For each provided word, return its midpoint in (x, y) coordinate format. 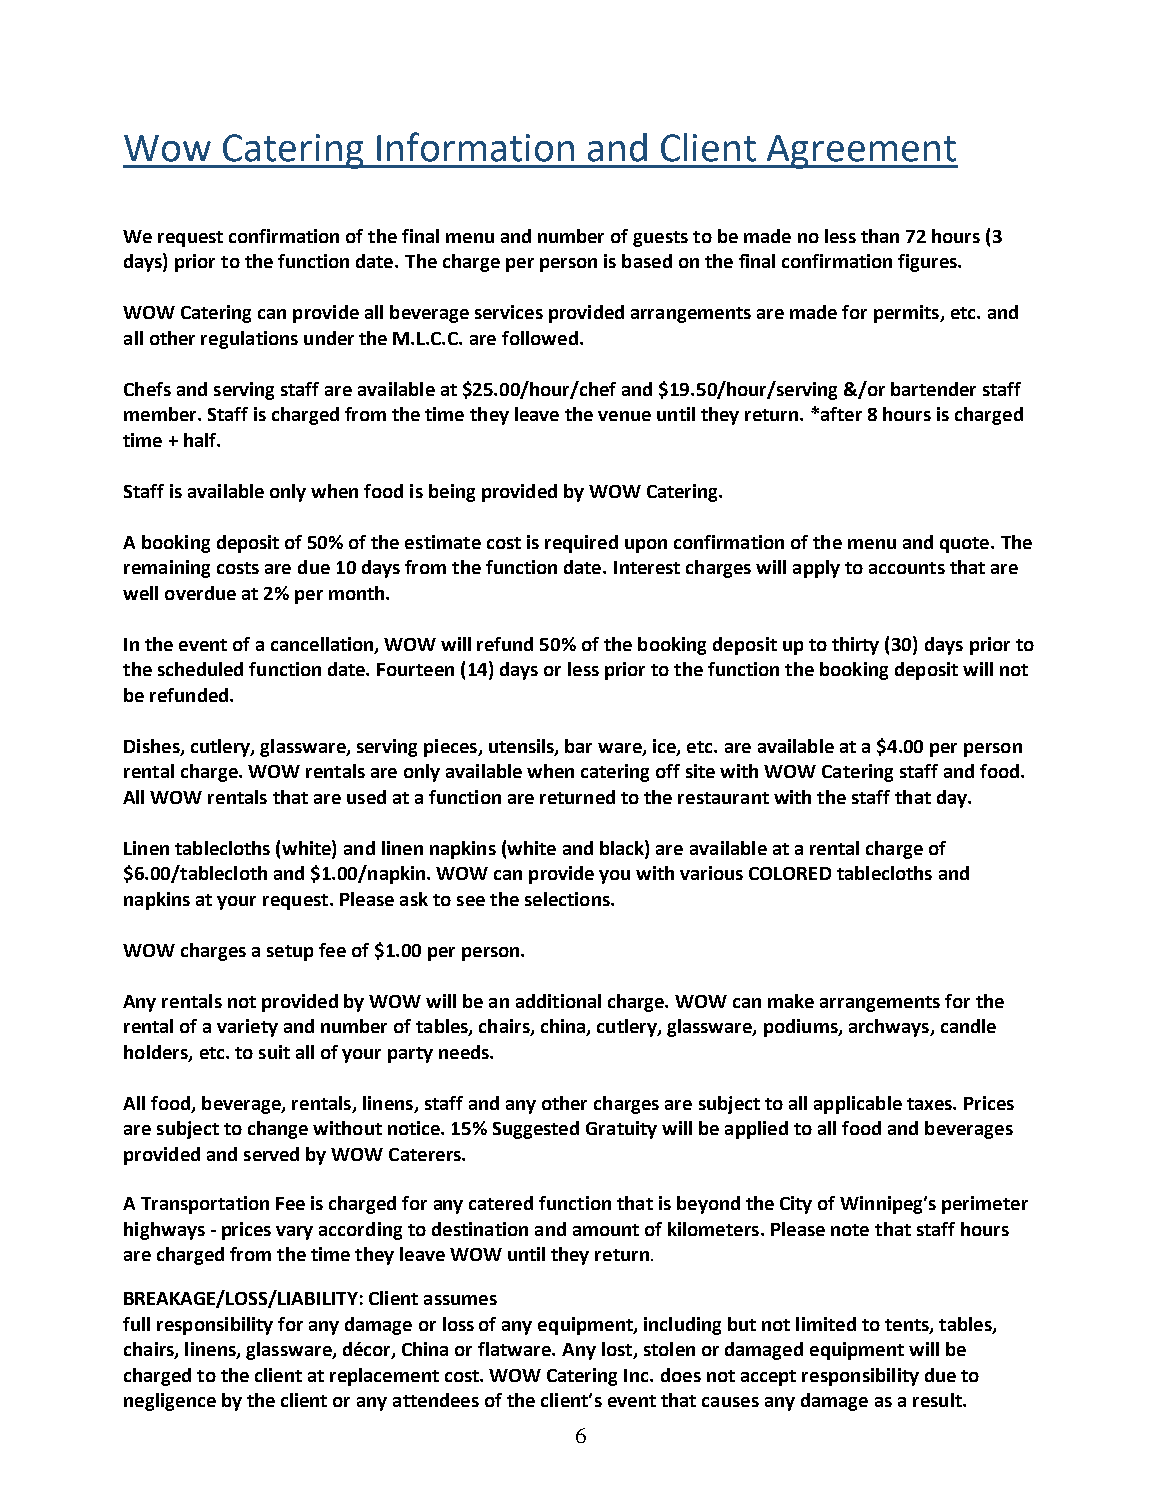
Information (475, 147)
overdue (200, 593)
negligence (170, 1402)
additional (558, 1001)
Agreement (861, 152)
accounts (907, 568)
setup (290, 953)
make (791, 1001)
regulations (249, 340)
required (581, 544)
